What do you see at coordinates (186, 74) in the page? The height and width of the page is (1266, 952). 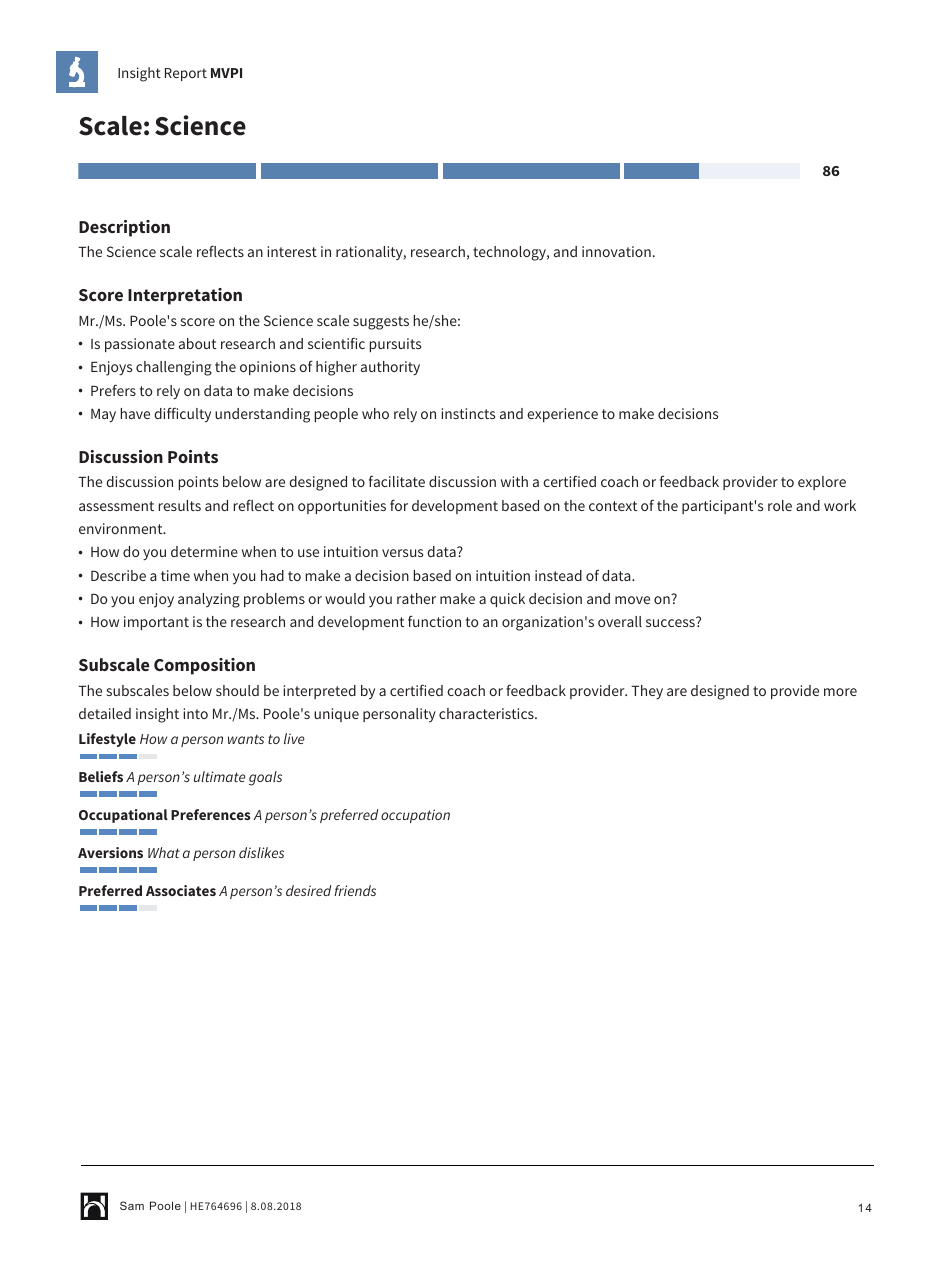 I see `Report` at bounding box center [186, 74].
